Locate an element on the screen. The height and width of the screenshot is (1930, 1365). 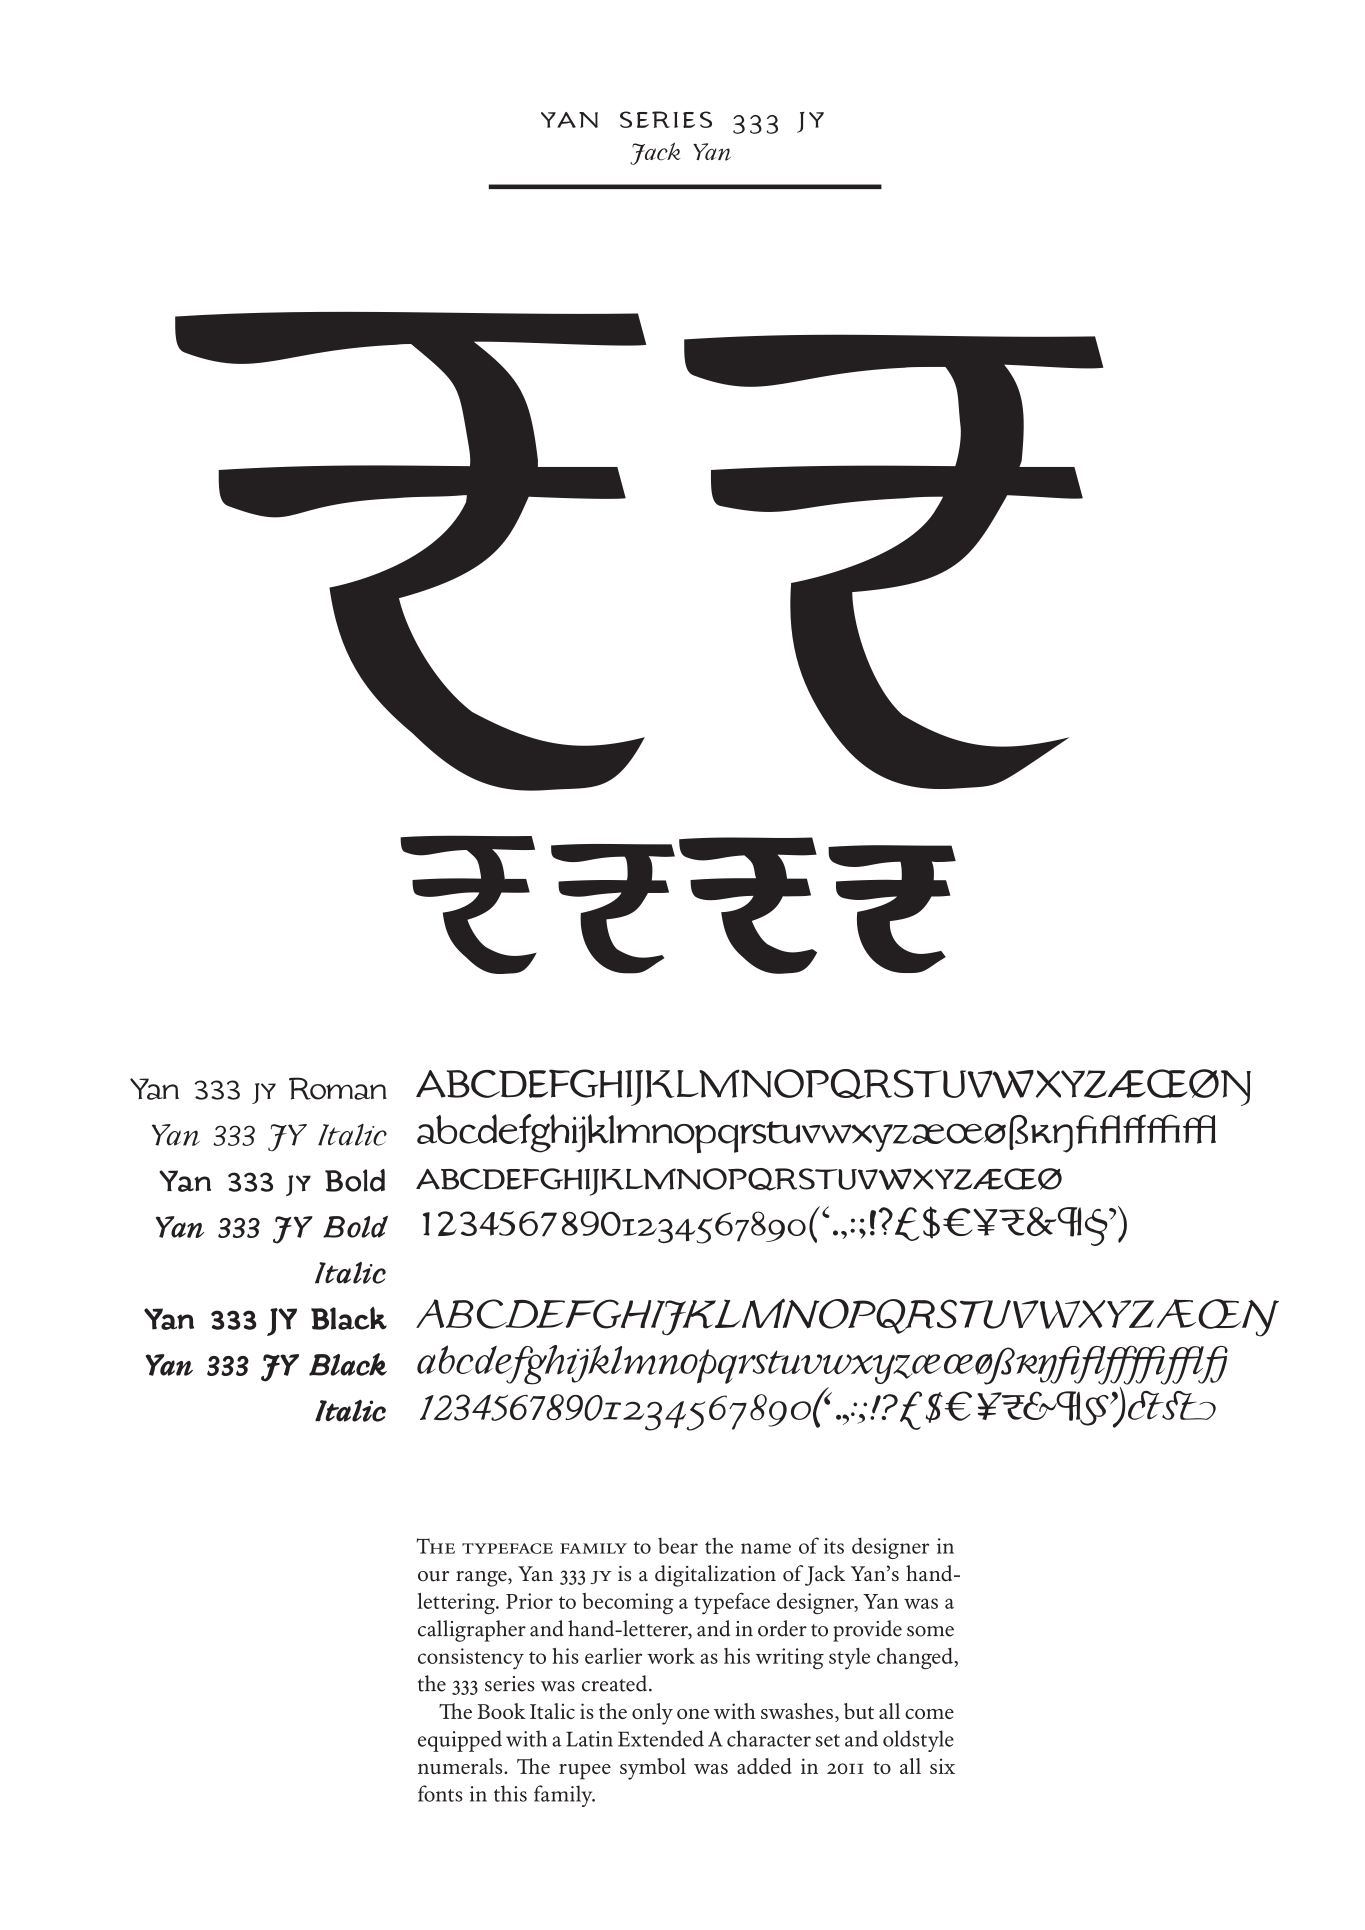
our is located at coordinates (433, 1576).
